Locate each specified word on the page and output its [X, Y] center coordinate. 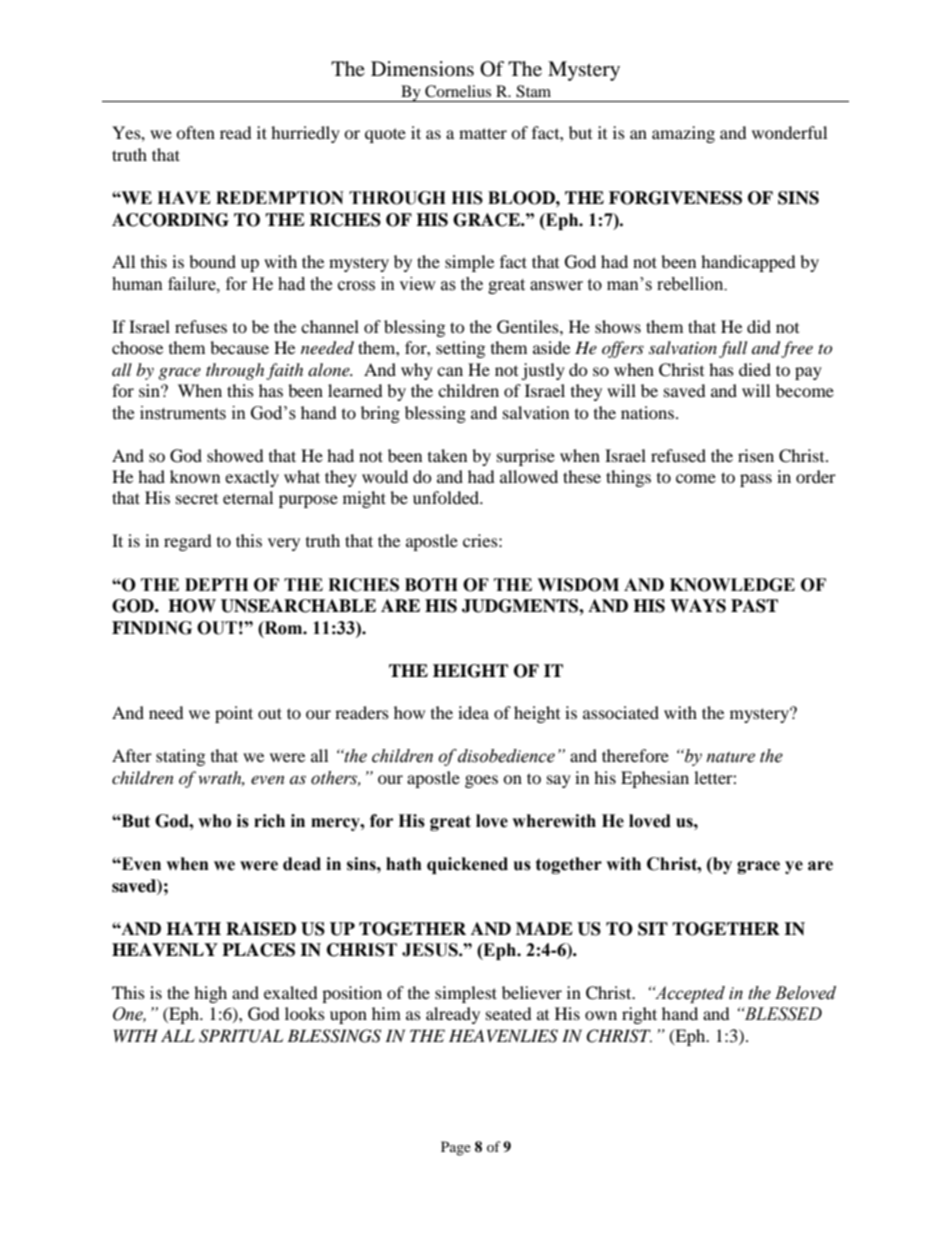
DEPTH [216, 584]
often [195, 132]
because [239, 347]
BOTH [431, 585]
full [733, 349]
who [214, 821]
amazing [683, 134]
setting [460, 349]
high [210, 994]
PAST [754, 606]
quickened [467, 865]
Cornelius [458, 91]
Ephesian [655, 779]
